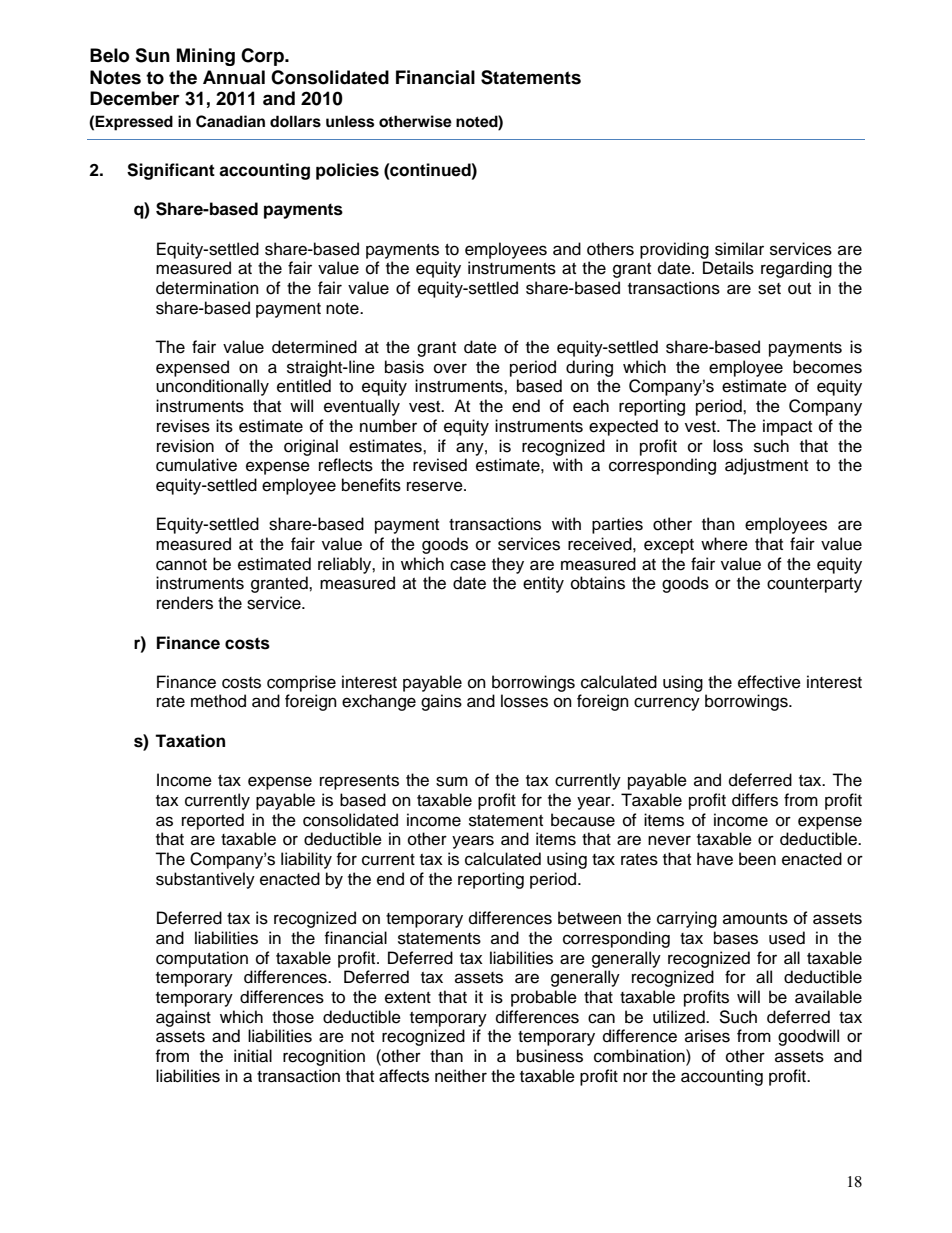 The image size is (952, 1233). I want to click on substantively, so click(205, 880).
